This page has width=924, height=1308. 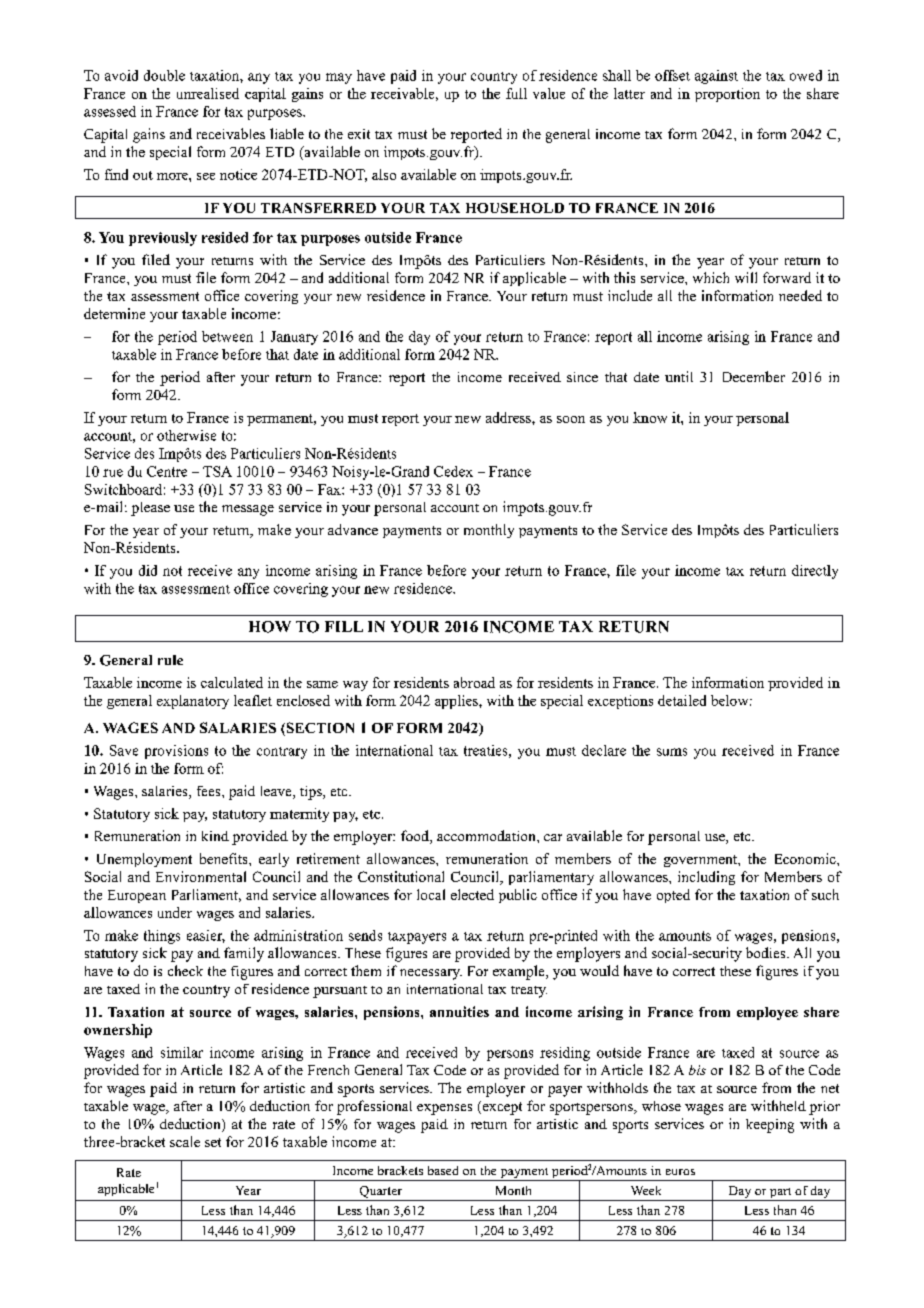 I want to click on detailed, so click(x=682, y=700).
